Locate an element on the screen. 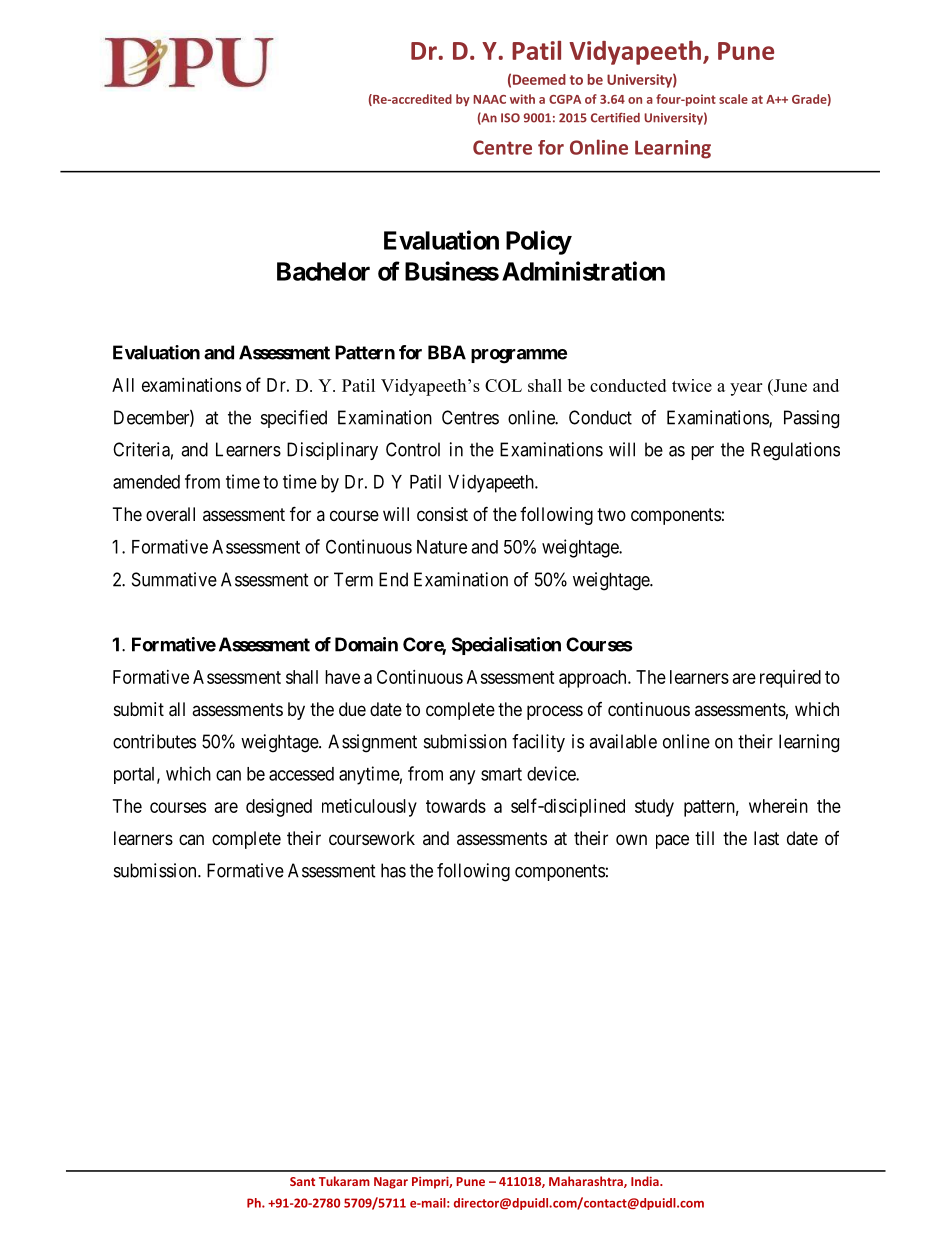  Summative is located at coordinates (174, 579).
